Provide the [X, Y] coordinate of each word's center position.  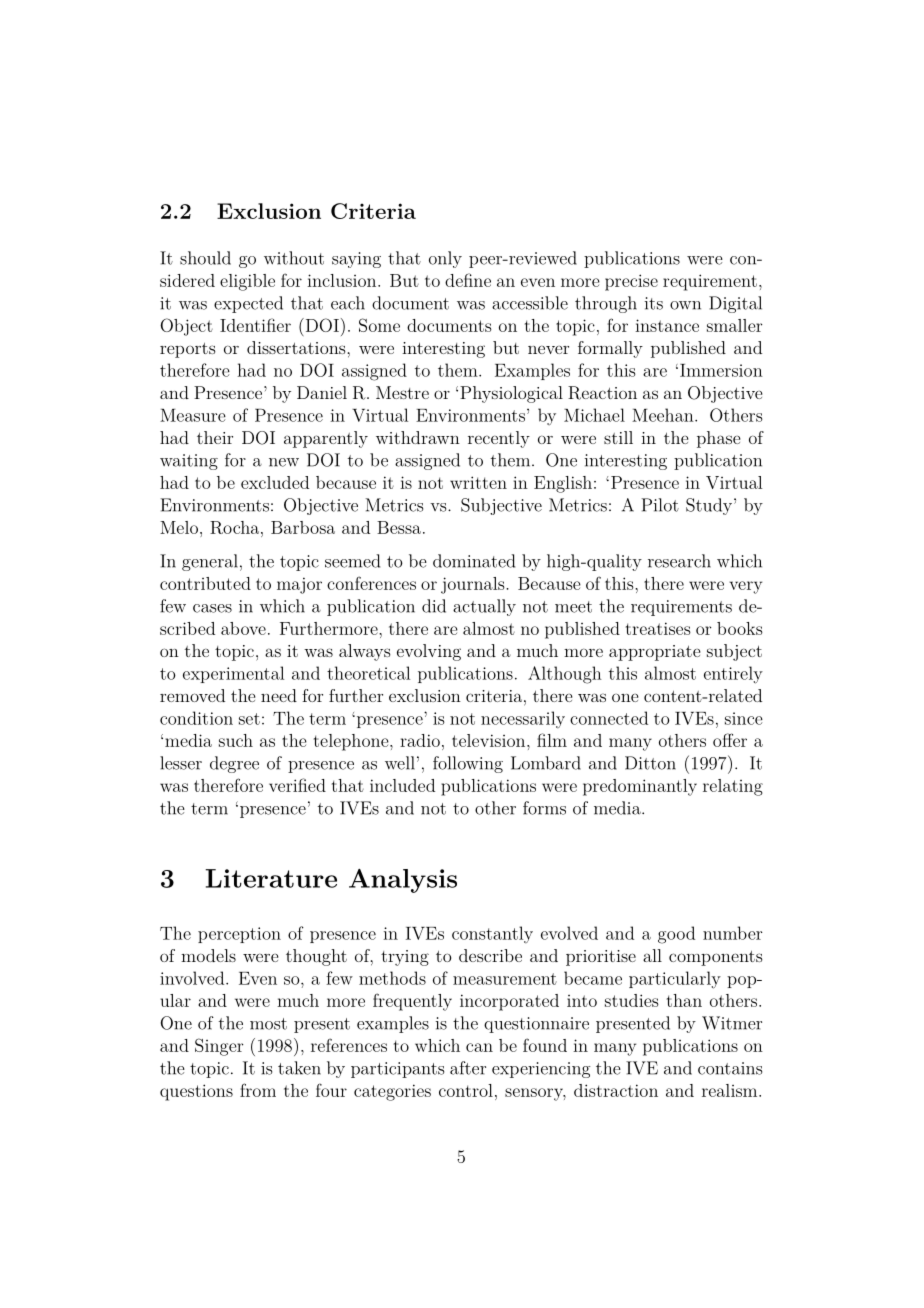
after [468, 1068]
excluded [275, 482]
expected [248, 304]
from [258, 1090]
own [685, 305]
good [676, 935]
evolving [429, 652]
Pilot [660, 505]
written [478, 482]
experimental [233, 674]
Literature [271, 878]
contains [730, 1068]
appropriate [654, 653]
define [468, 280]
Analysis [403, 881]
